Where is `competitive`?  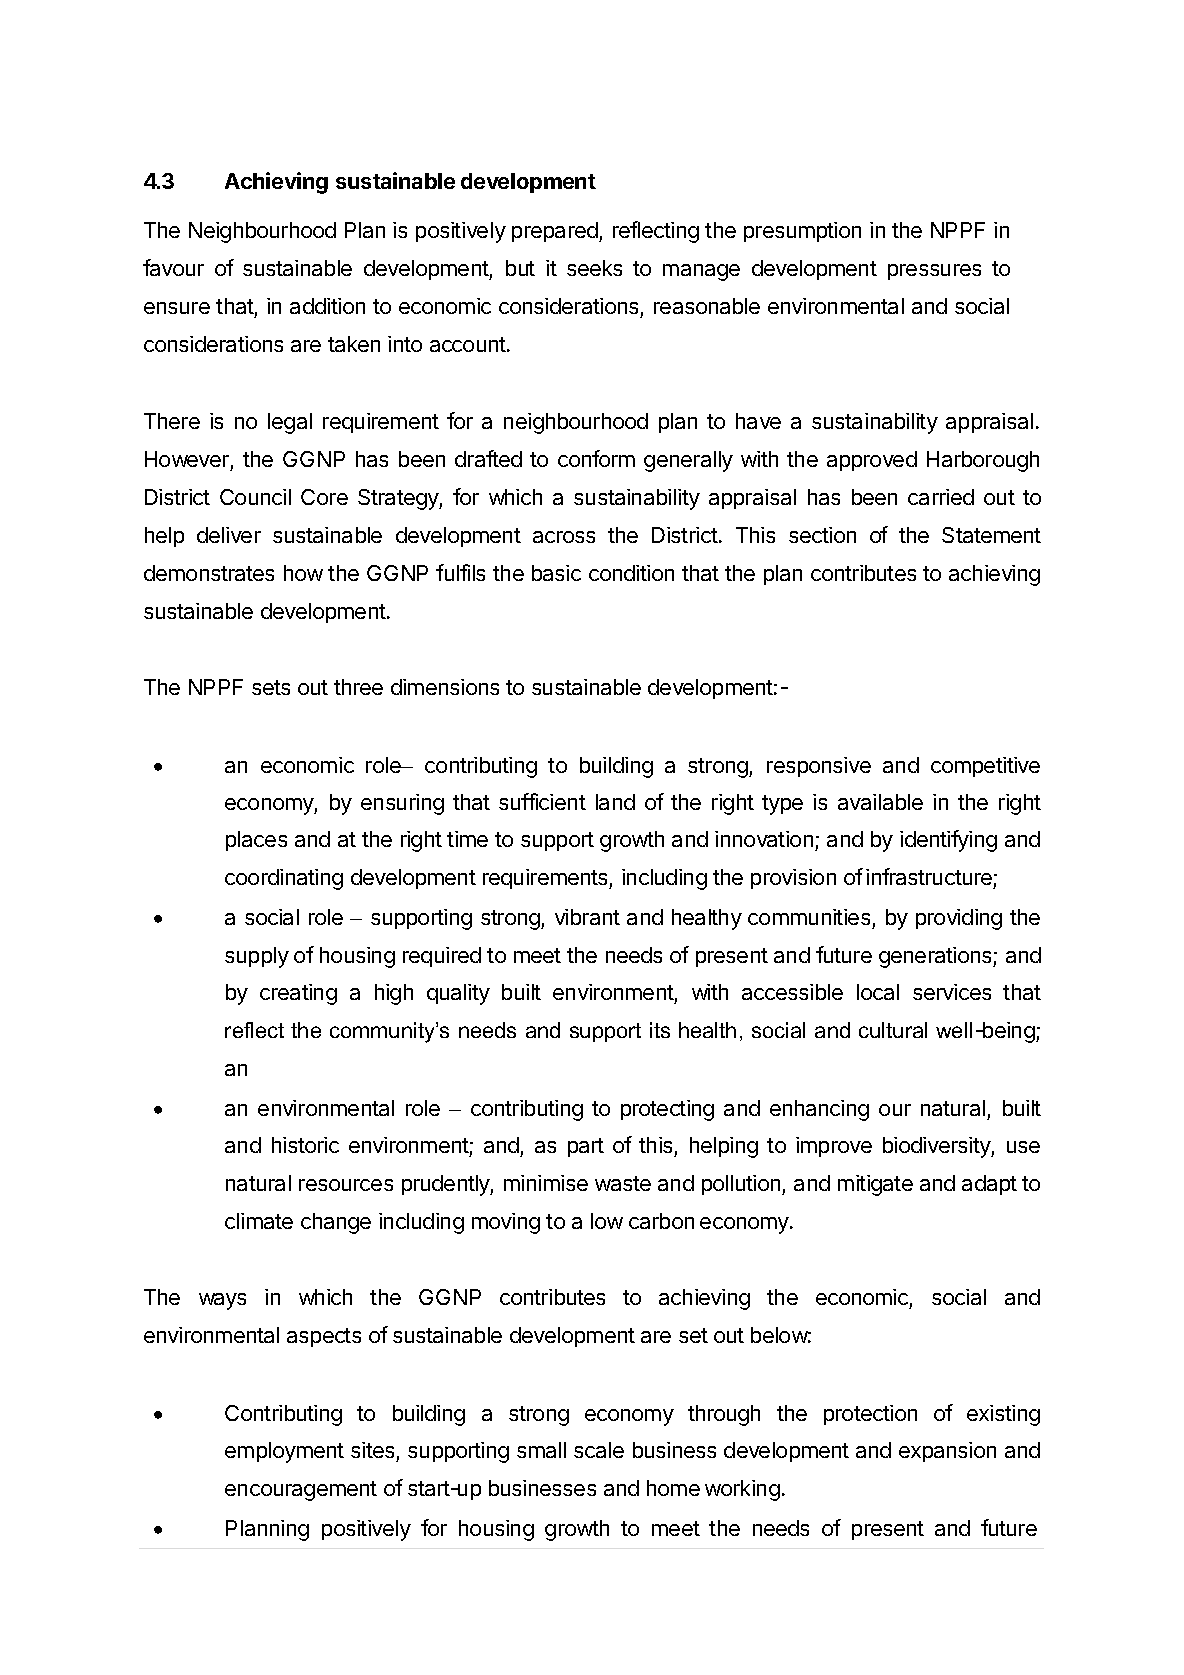 competitive is located at coordinates (985, 767).
